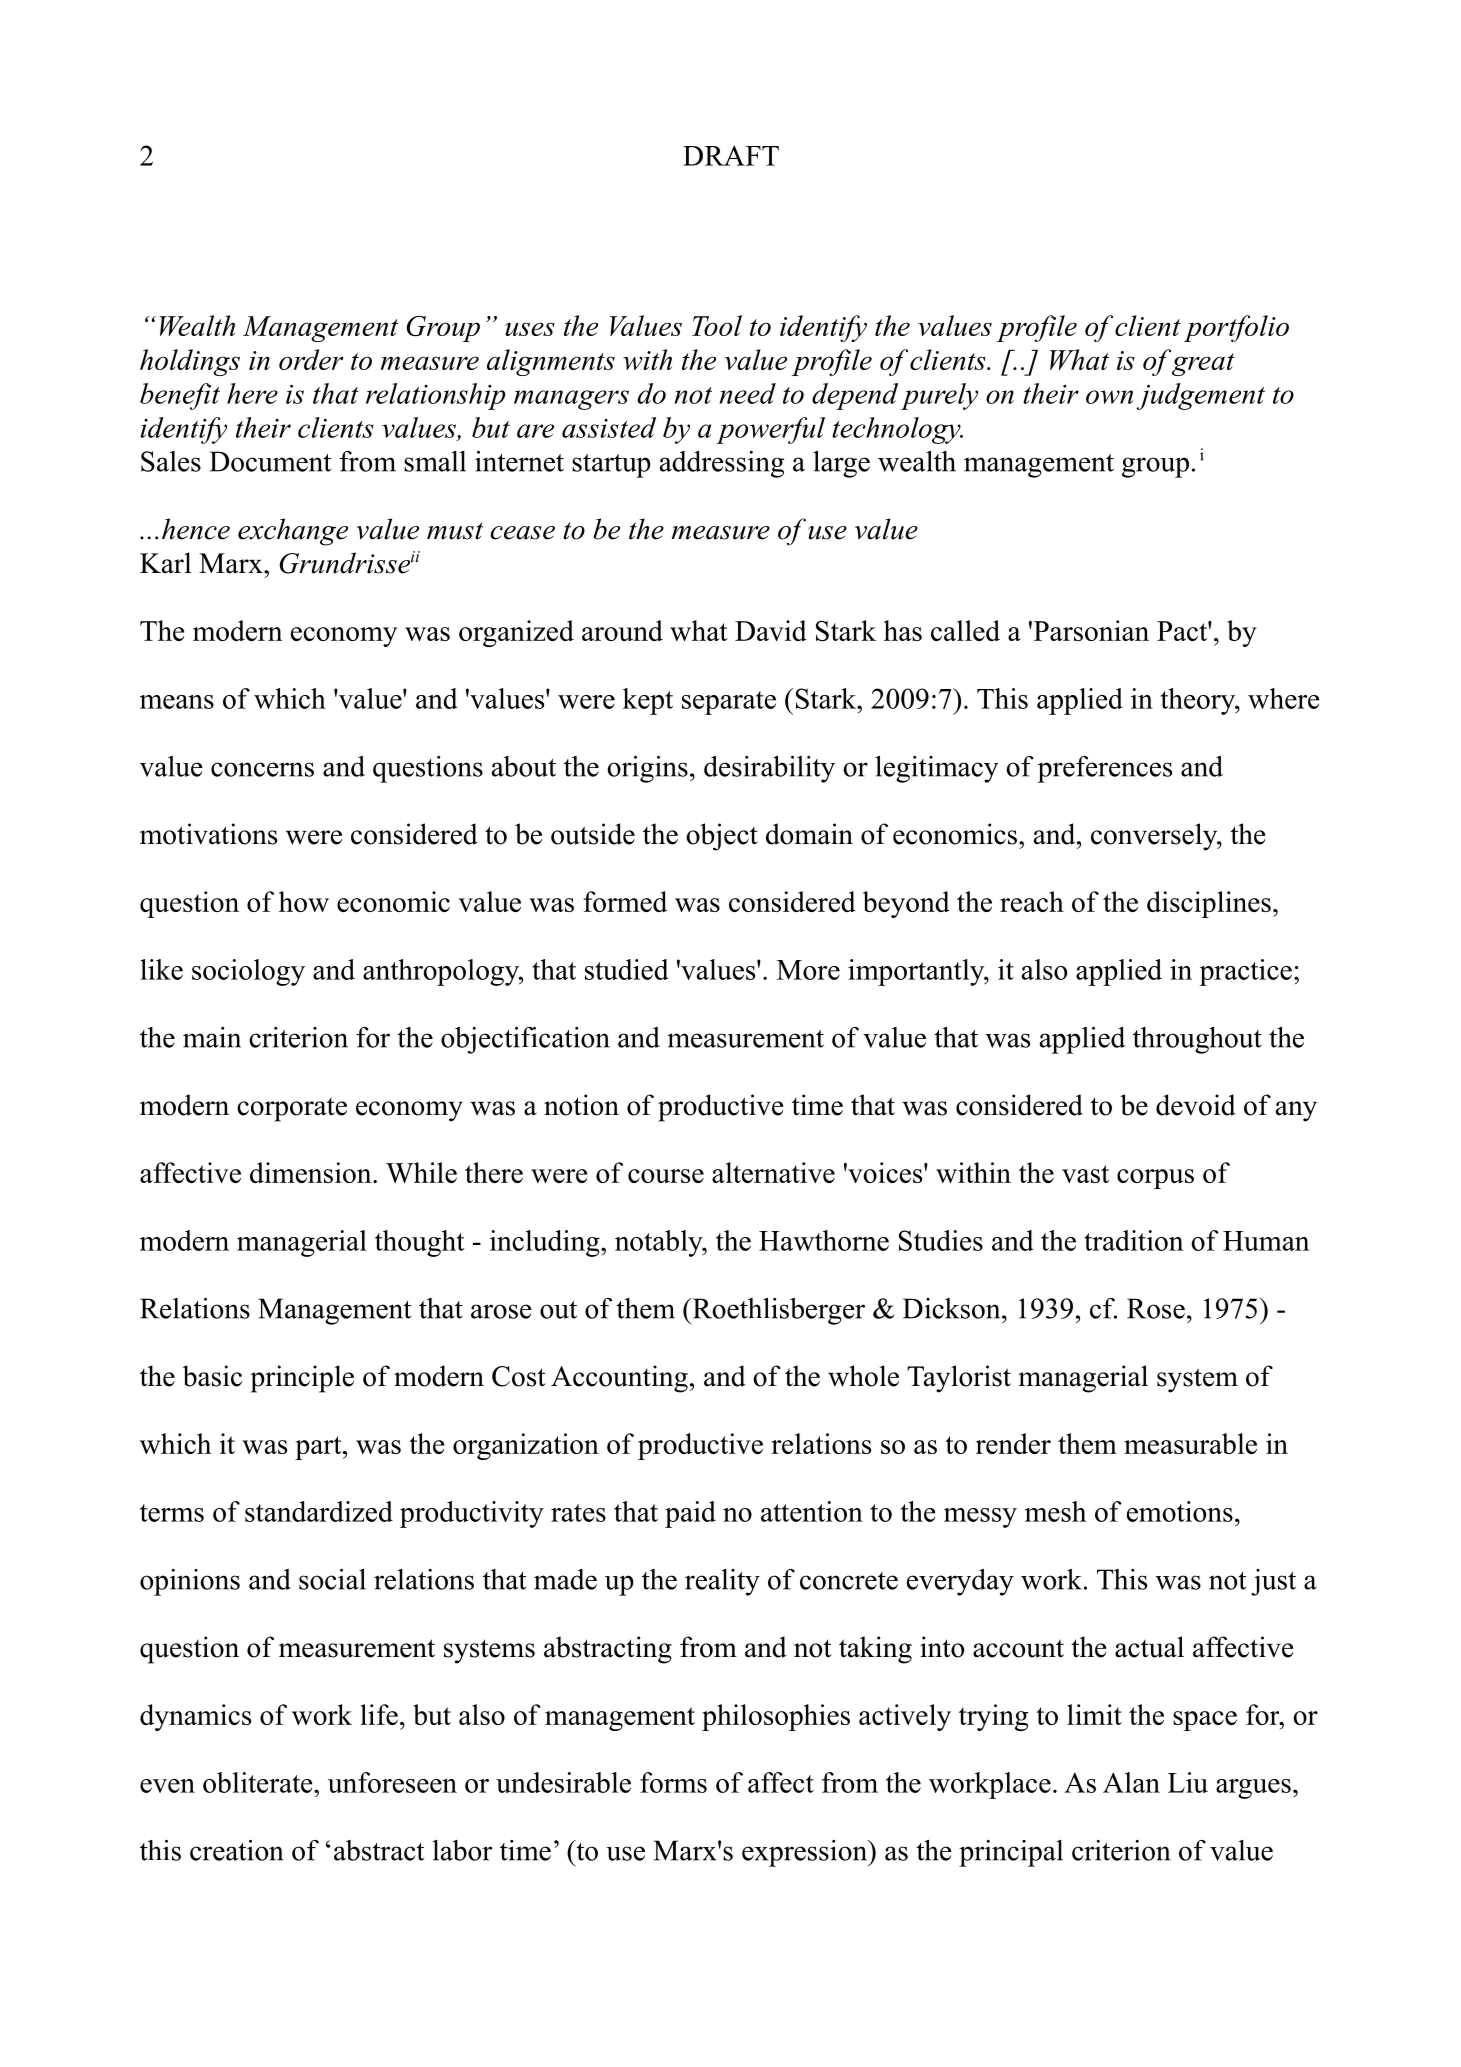  Describe the element at coordinates (1197, 1040) in the page. I see `throughout` at that location.
